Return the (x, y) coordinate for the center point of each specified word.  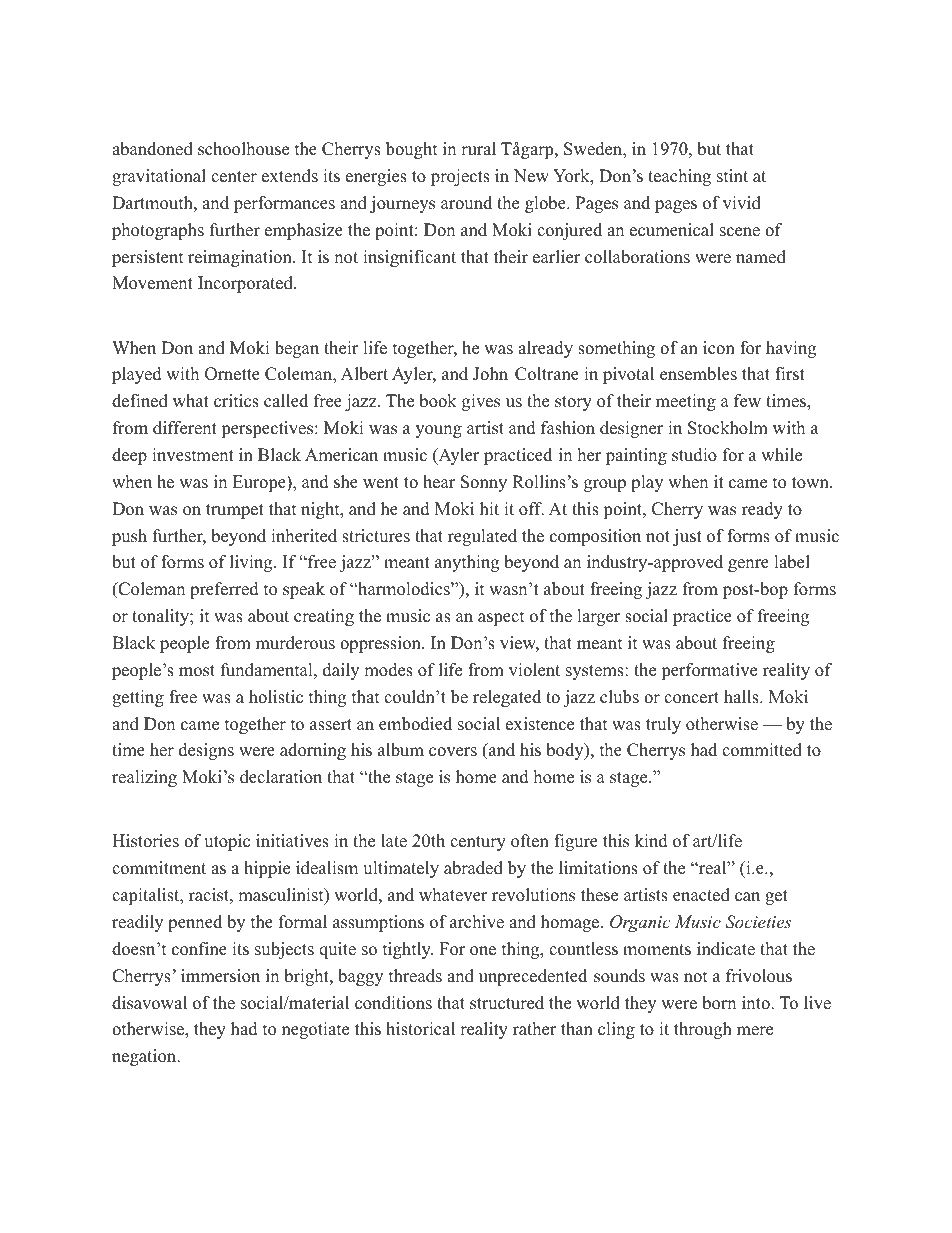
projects (460, 177)
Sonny (484, 483)
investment (193, 455)
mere (755, 1031)
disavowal (149, 1003)
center (234, 177)
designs (206, 751)
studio (694, 455)
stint (732, 176)
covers (453, 752)
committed (762, 750)
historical (420, 1029)
